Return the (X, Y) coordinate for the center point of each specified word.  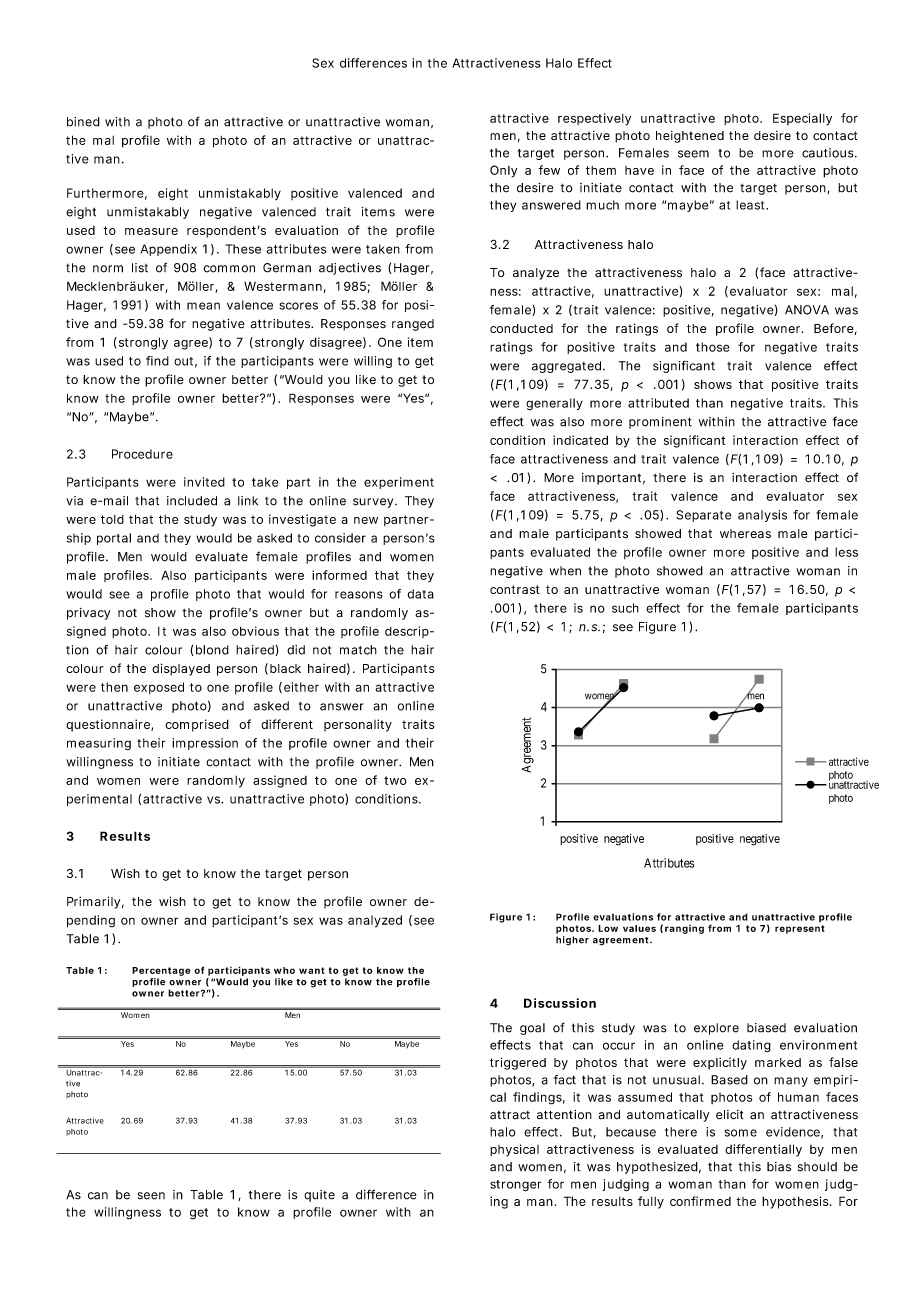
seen (151, 1196)
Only (503, 171)
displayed (181, 669)
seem (693, 154)
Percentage (161, 971)
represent (800, 929)
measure (151, 231)
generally (554, 404)
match (358, 650)
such (625, 608)
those (713, 347)
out (185, 362)
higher (572, 941)
